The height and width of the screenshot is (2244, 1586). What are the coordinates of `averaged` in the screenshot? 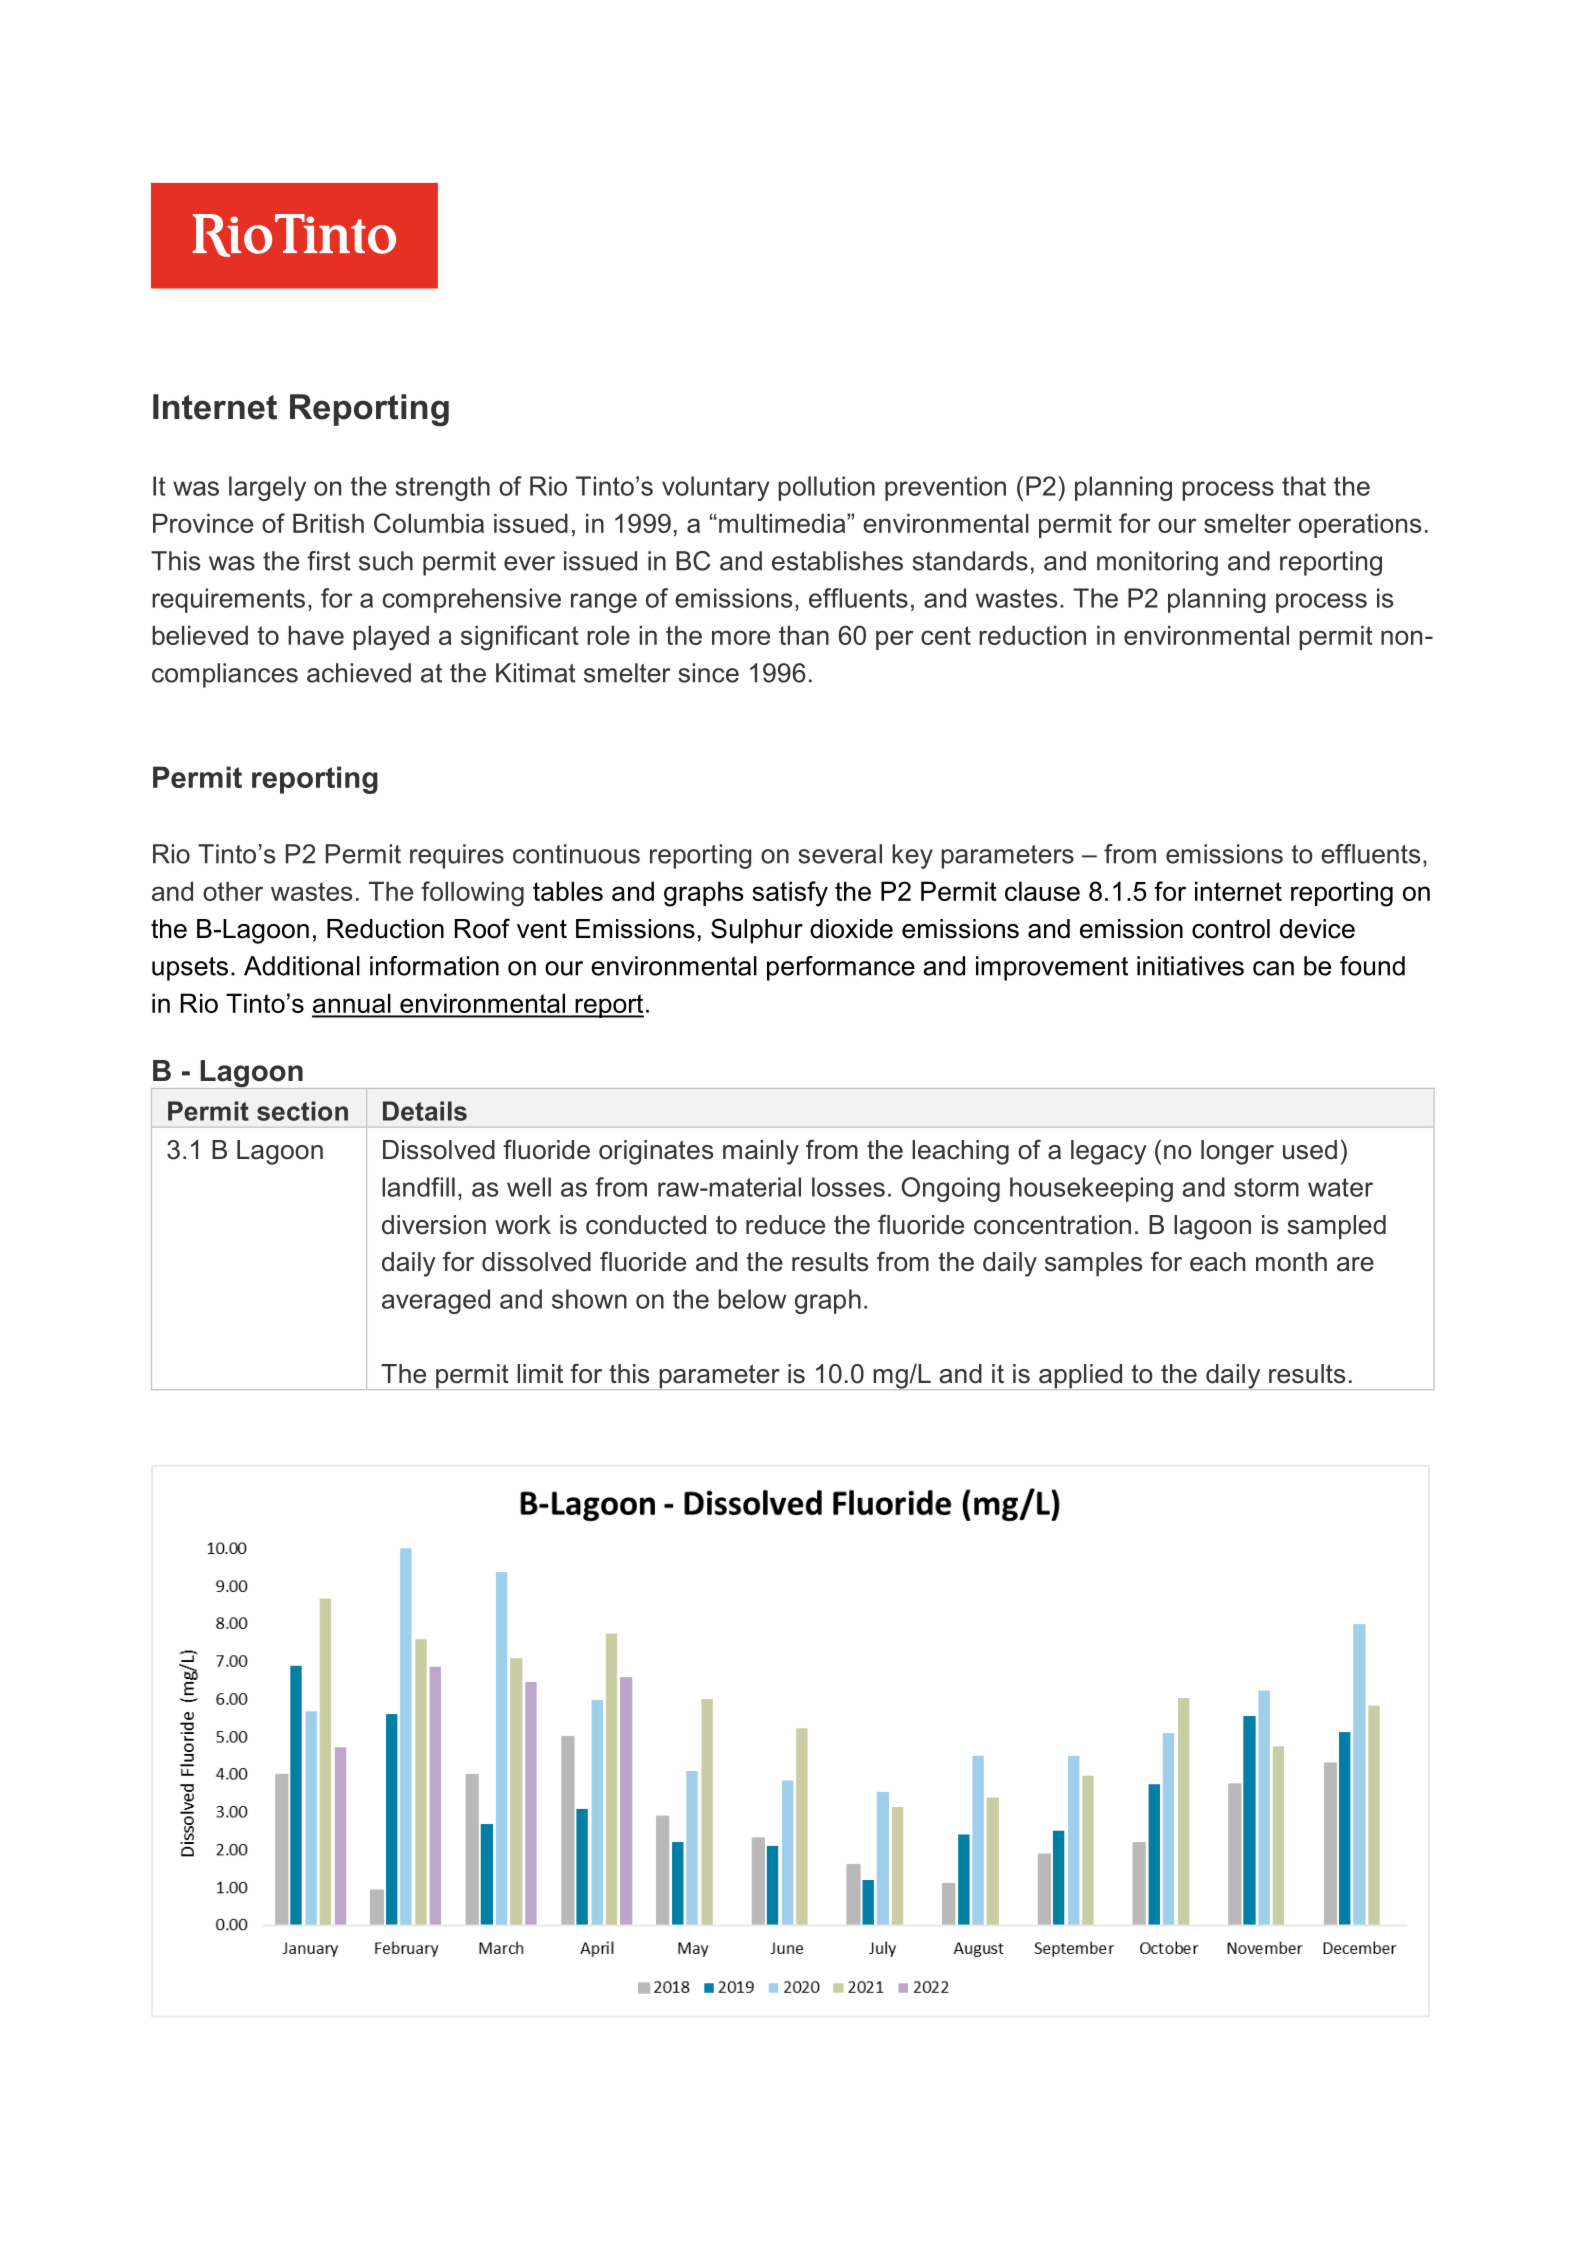 It's located at (436, 1301).
